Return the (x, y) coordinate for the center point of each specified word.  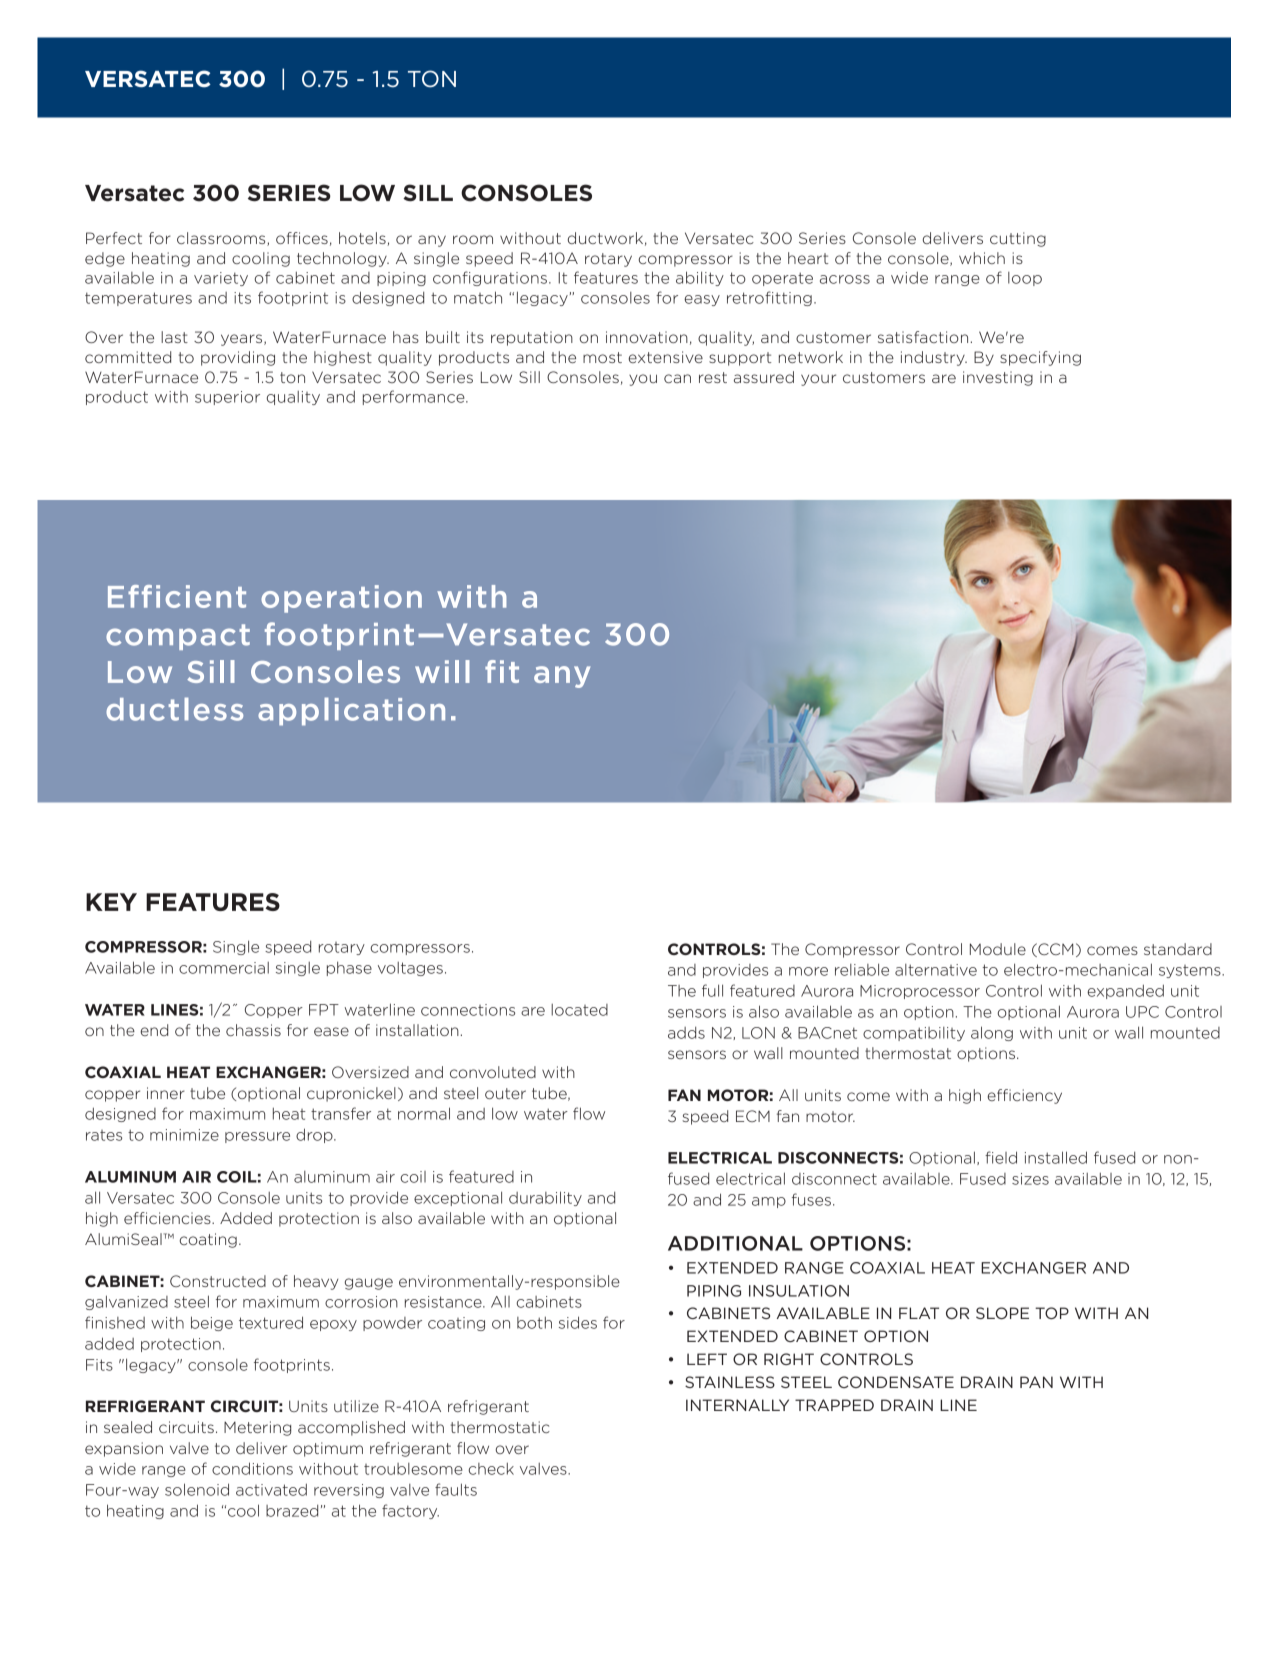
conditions (252, 1468)
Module (998, 949)
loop (1025, 279)
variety (221, 279)
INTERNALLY (737, 1405)
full (712, 990)
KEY (111, 902)
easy (702, 300)
